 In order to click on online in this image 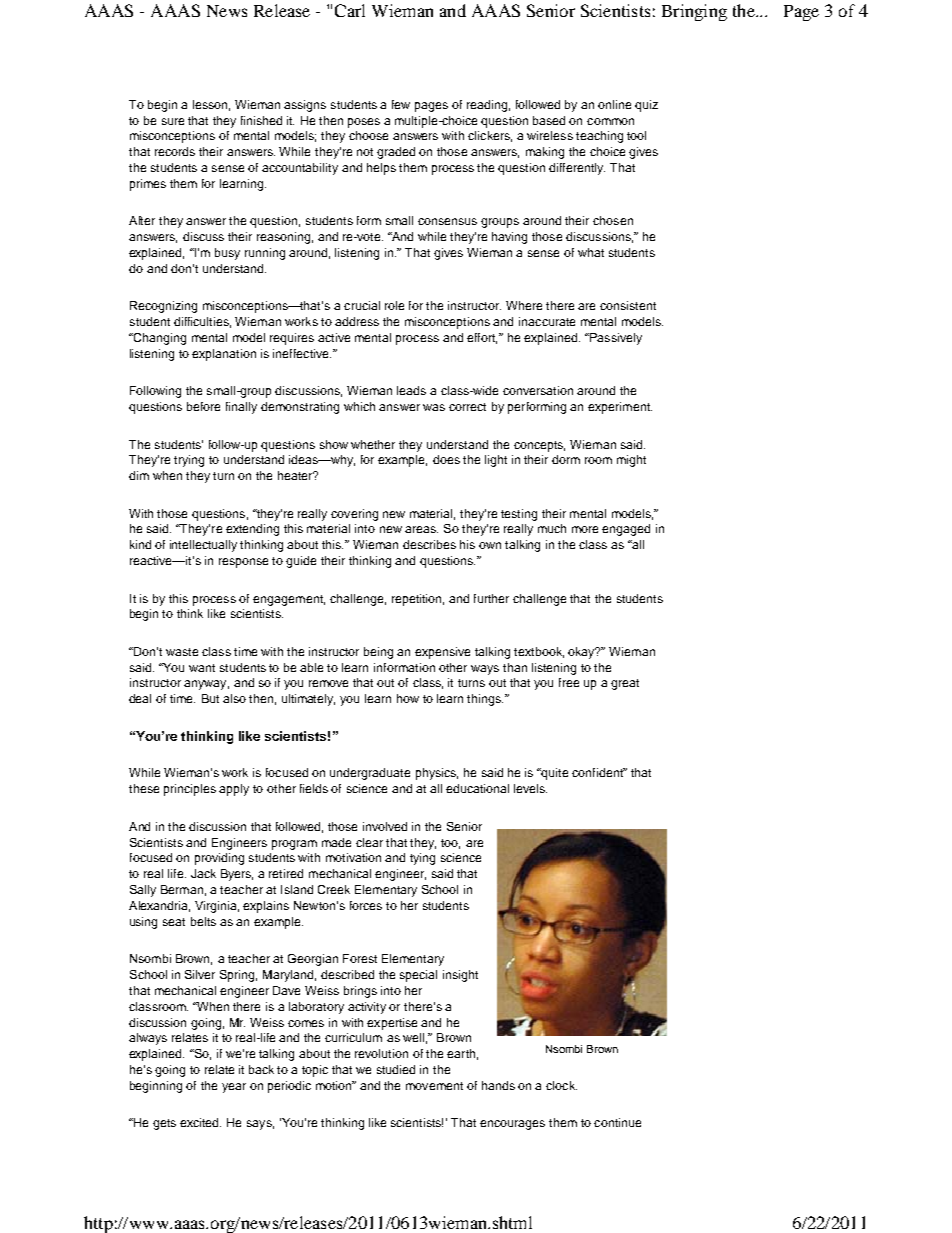, I will do `click(614, 104)`.
